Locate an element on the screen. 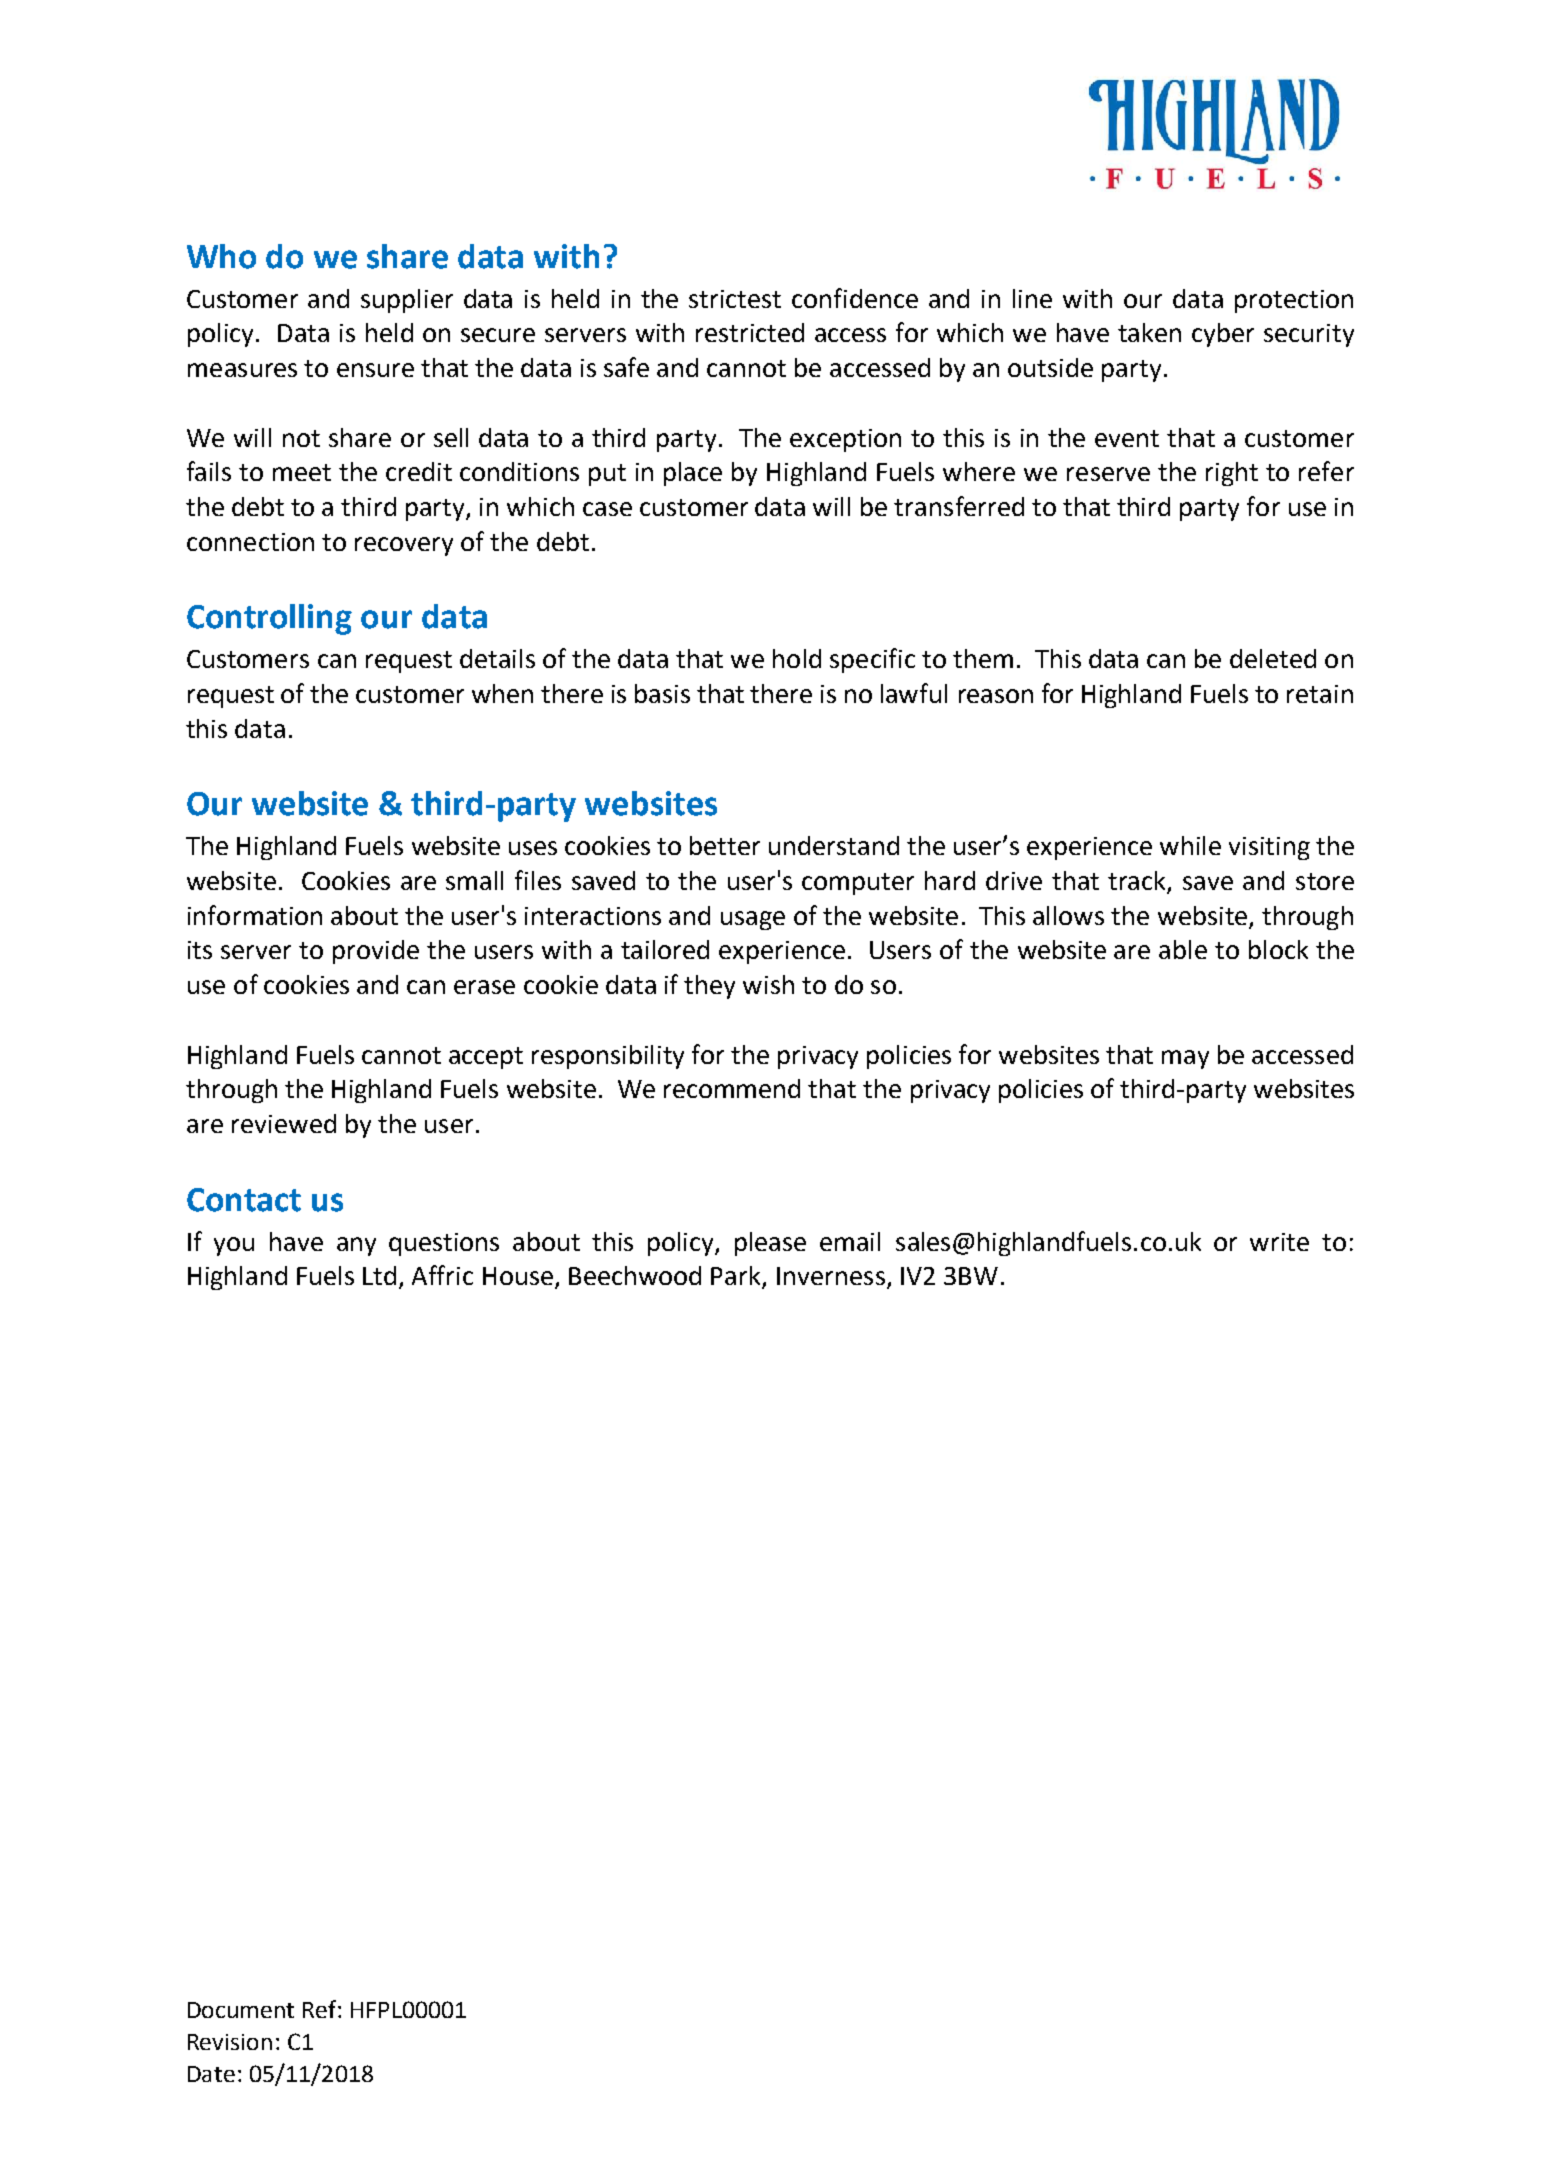 The height and width of the screenshot is (2180, 1541). restricted is located at coordinates (750, 332).
